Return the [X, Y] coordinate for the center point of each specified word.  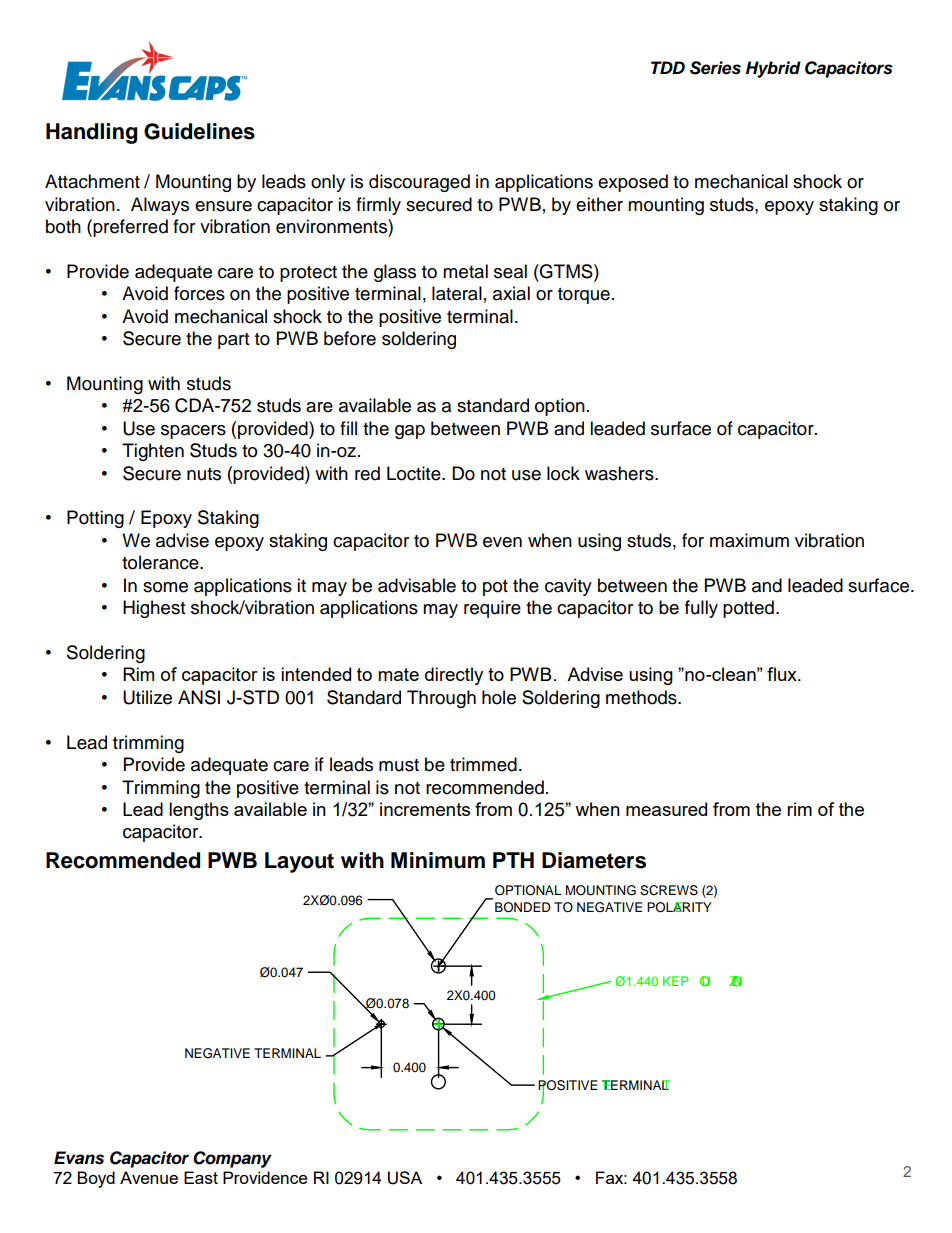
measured [666, 809]
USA [405, 1178]
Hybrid [773, 69]
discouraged [419, 183]
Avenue [149, 1177]
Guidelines [199, 131]
